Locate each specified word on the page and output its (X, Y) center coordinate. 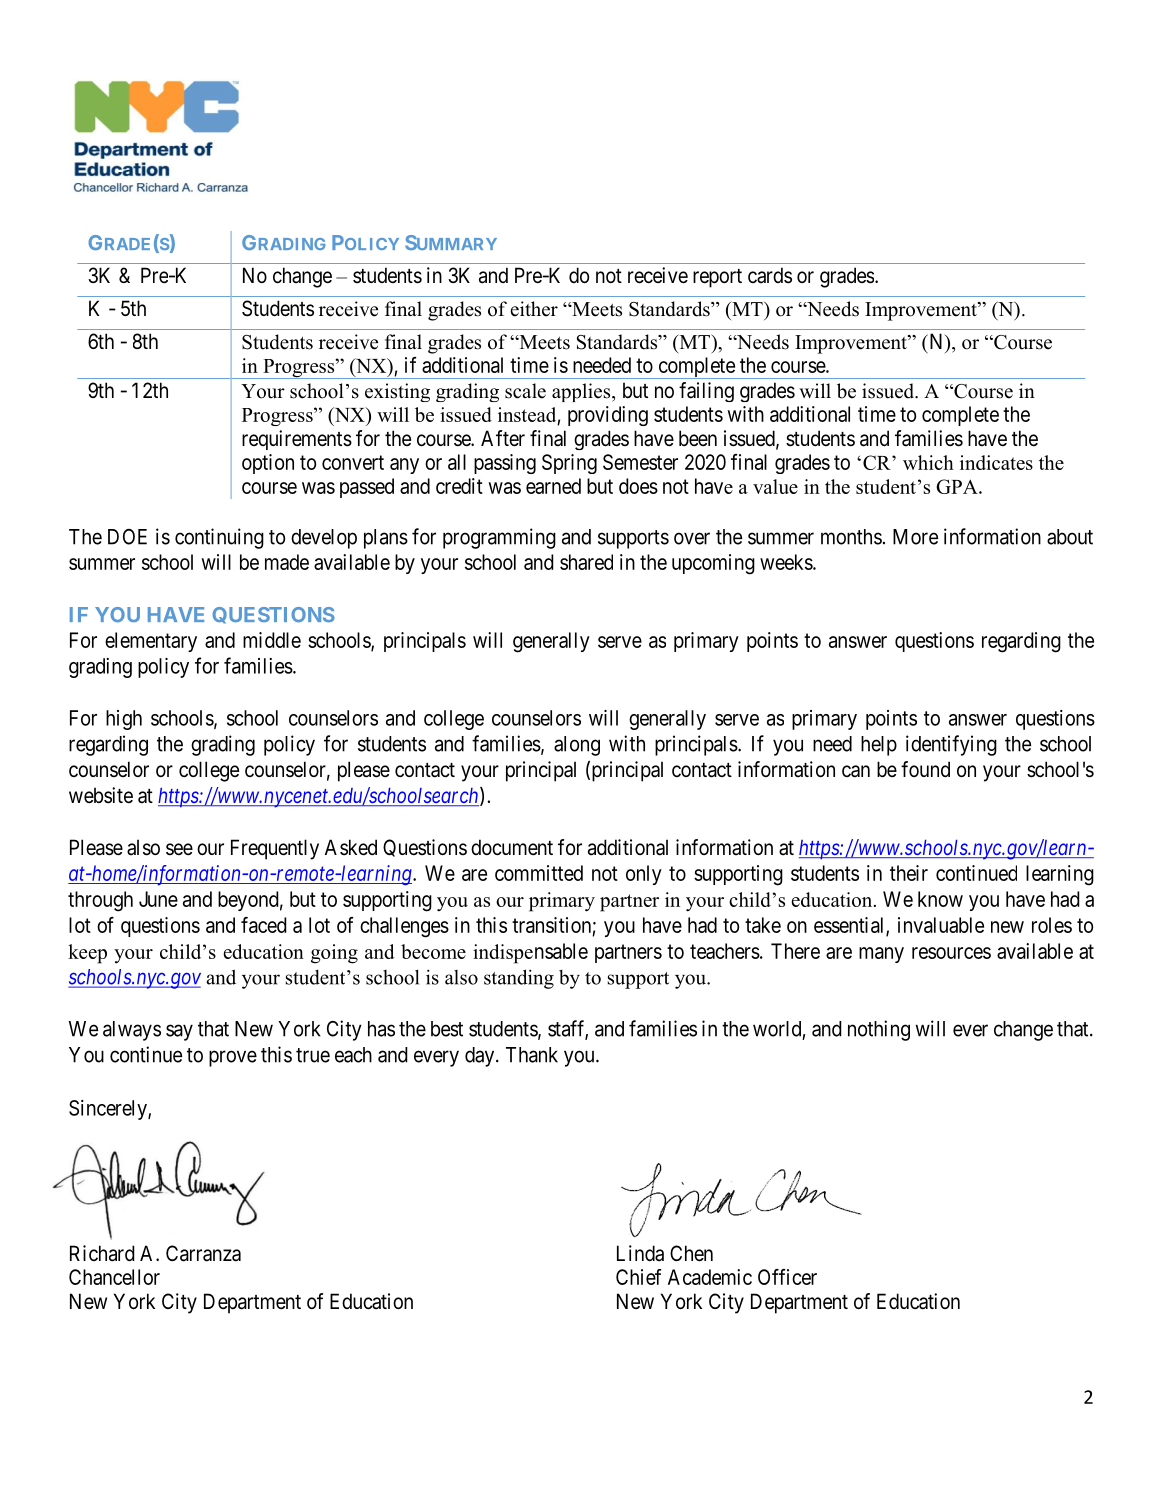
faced (264, 925)
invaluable (941, 925)
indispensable (530, 953)
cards (770, 275)
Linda (640, 1253)
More (915, 537)
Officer (787, 1277)
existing (397, 392)
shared (586, 562)
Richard (102, 1253)
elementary (151, 642)
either (534, 309)
